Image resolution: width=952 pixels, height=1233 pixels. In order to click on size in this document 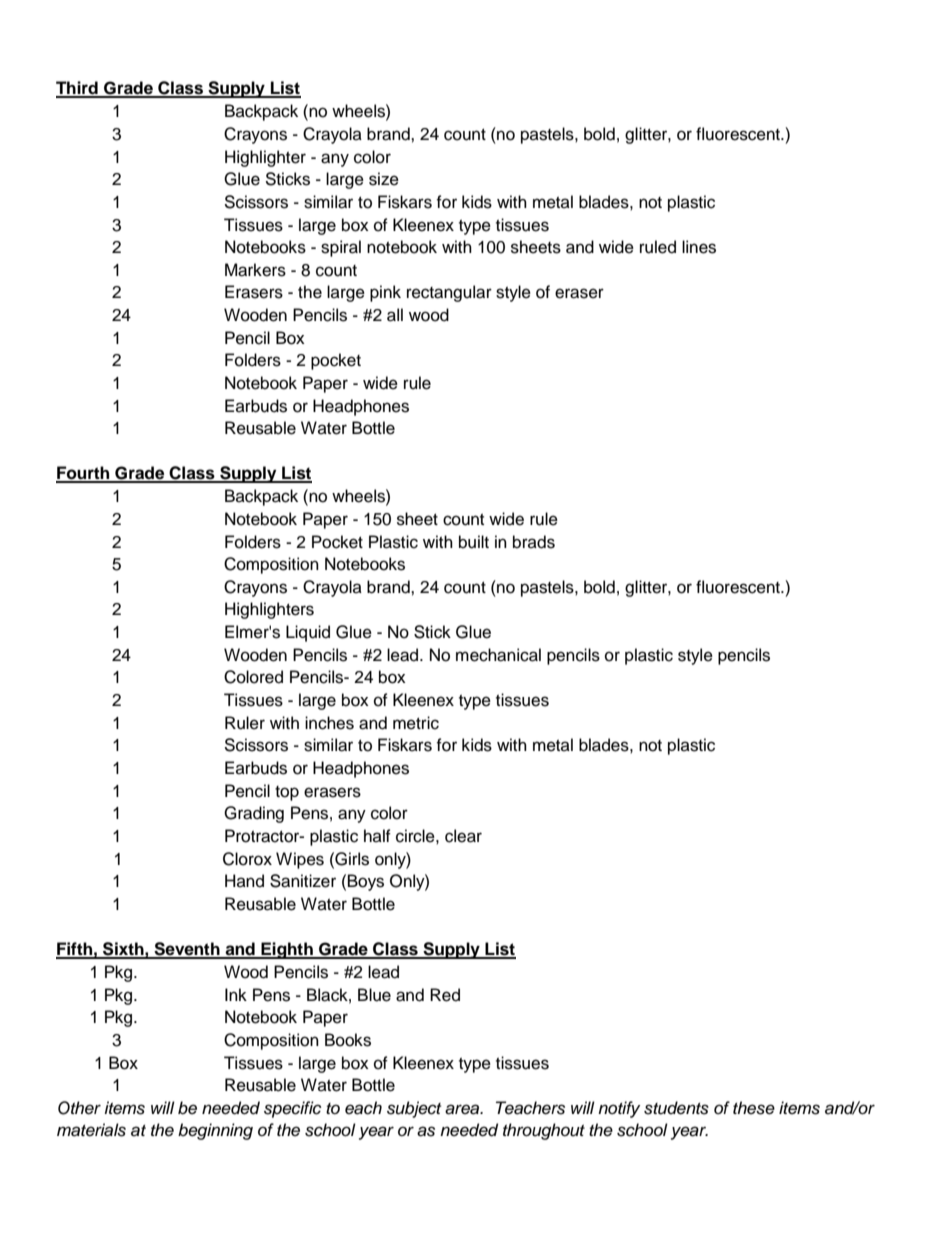, I will do `click(384, 179)`.
